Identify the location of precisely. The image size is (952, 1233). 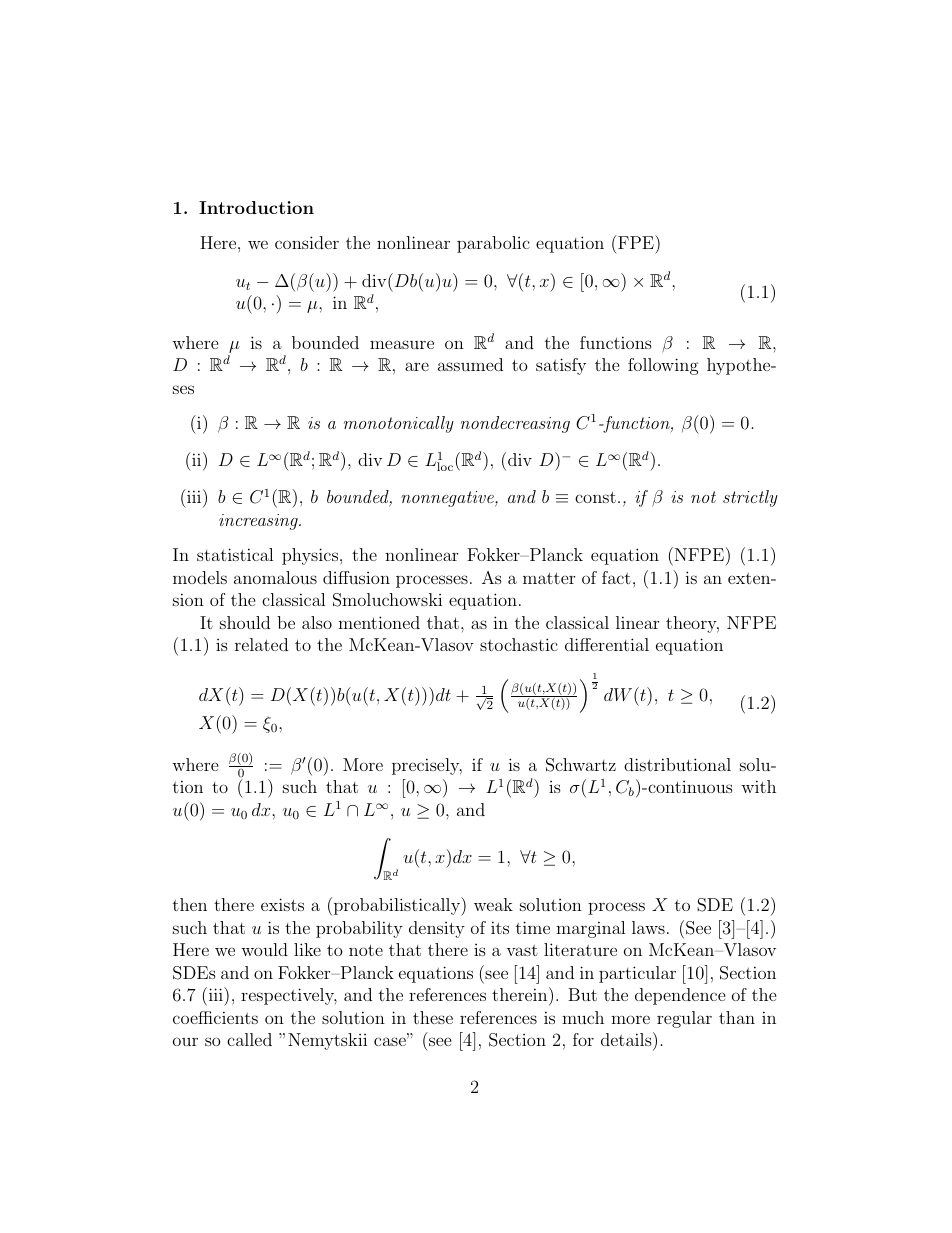
(427, 766).
